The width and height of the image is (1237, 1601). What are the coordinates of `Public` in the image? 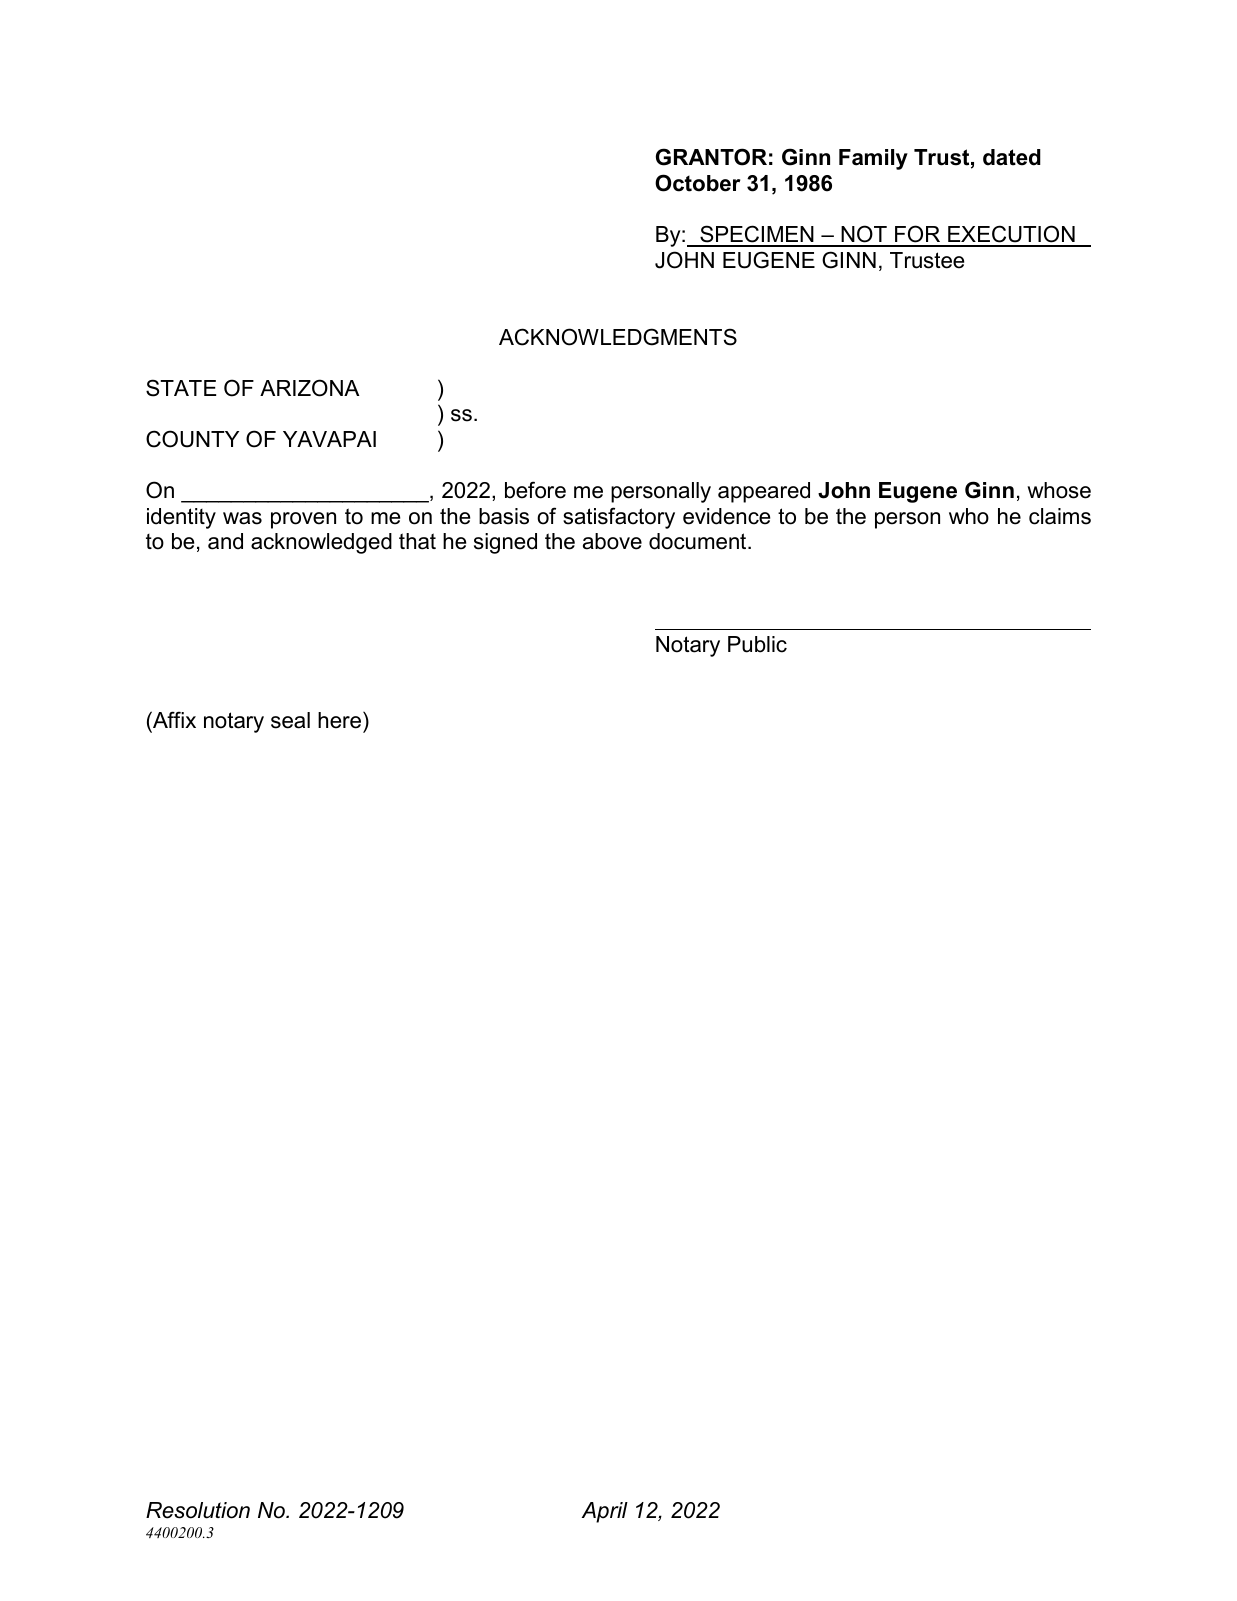 It's located at (757, 644).
